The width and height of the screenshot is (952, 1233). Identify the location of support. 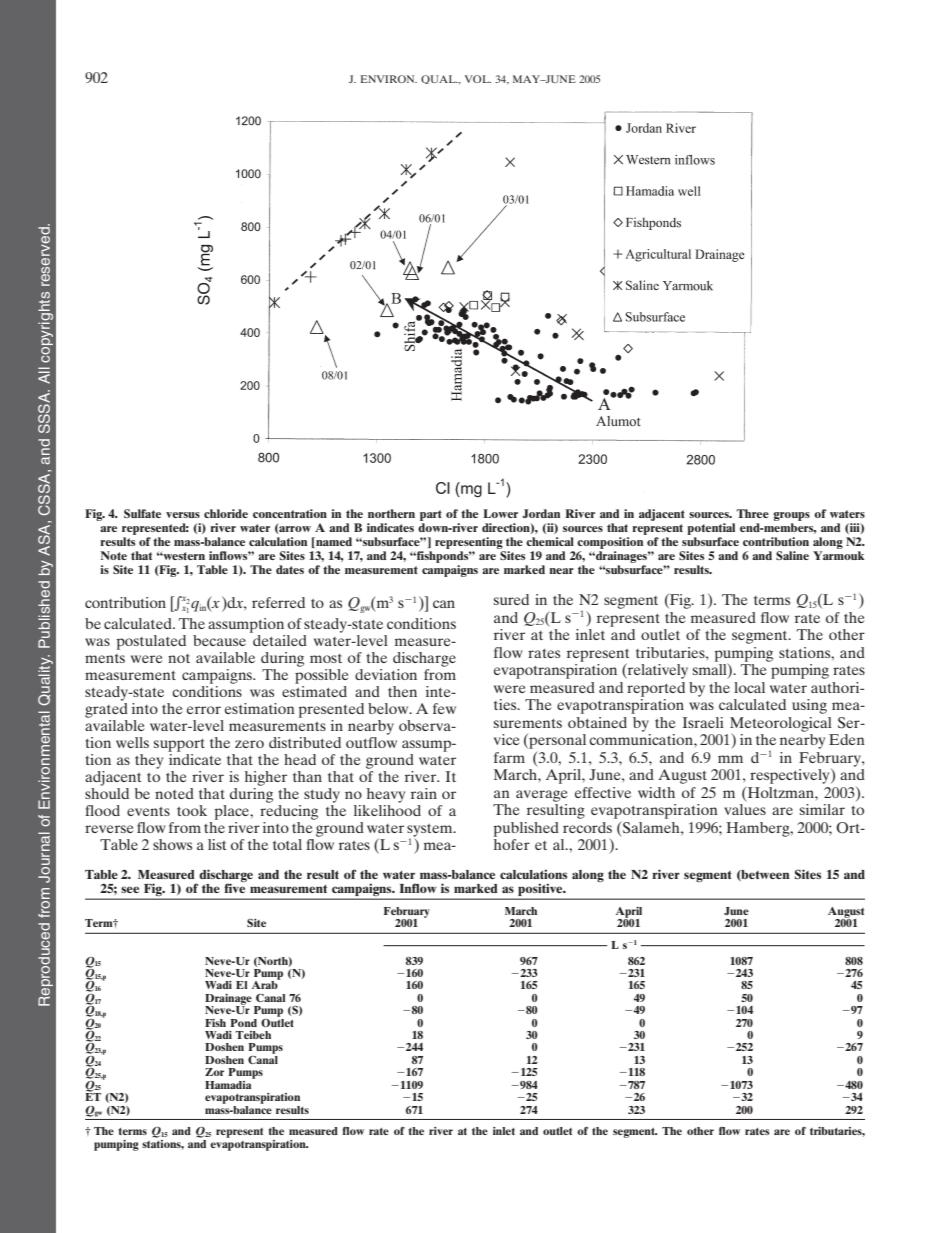
(179, 745).
